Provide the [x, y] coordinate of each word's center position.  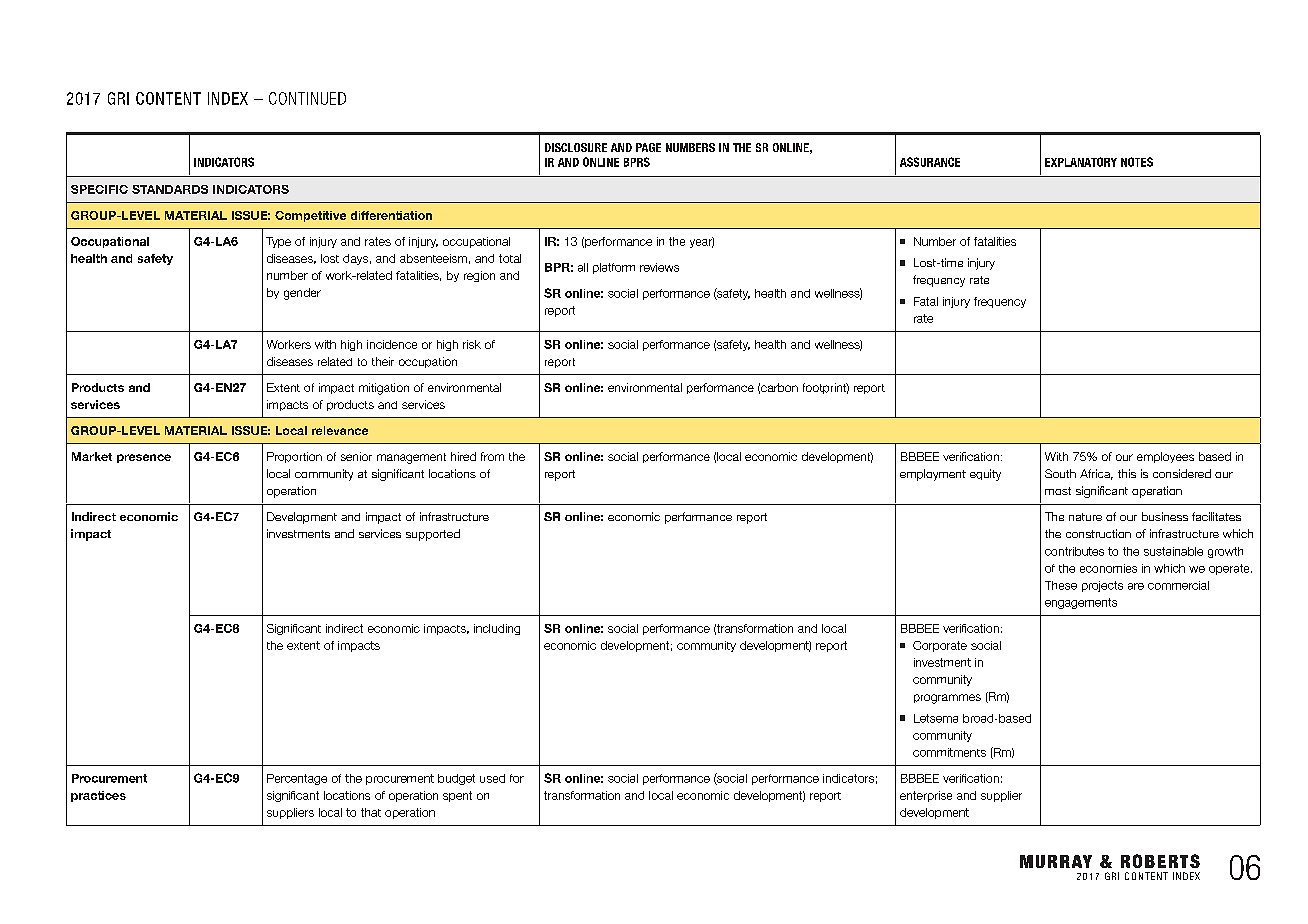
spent [457, 796]
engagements [1081, 603]
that [371, 812]
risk [472, 344]
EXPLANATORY [1081, 162]
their [383, 361]
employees [1165, 457]
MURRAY [1056, 861]
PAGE [648, 147]
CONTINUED [307, 98]
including [497, 629]
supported [433, 535]
